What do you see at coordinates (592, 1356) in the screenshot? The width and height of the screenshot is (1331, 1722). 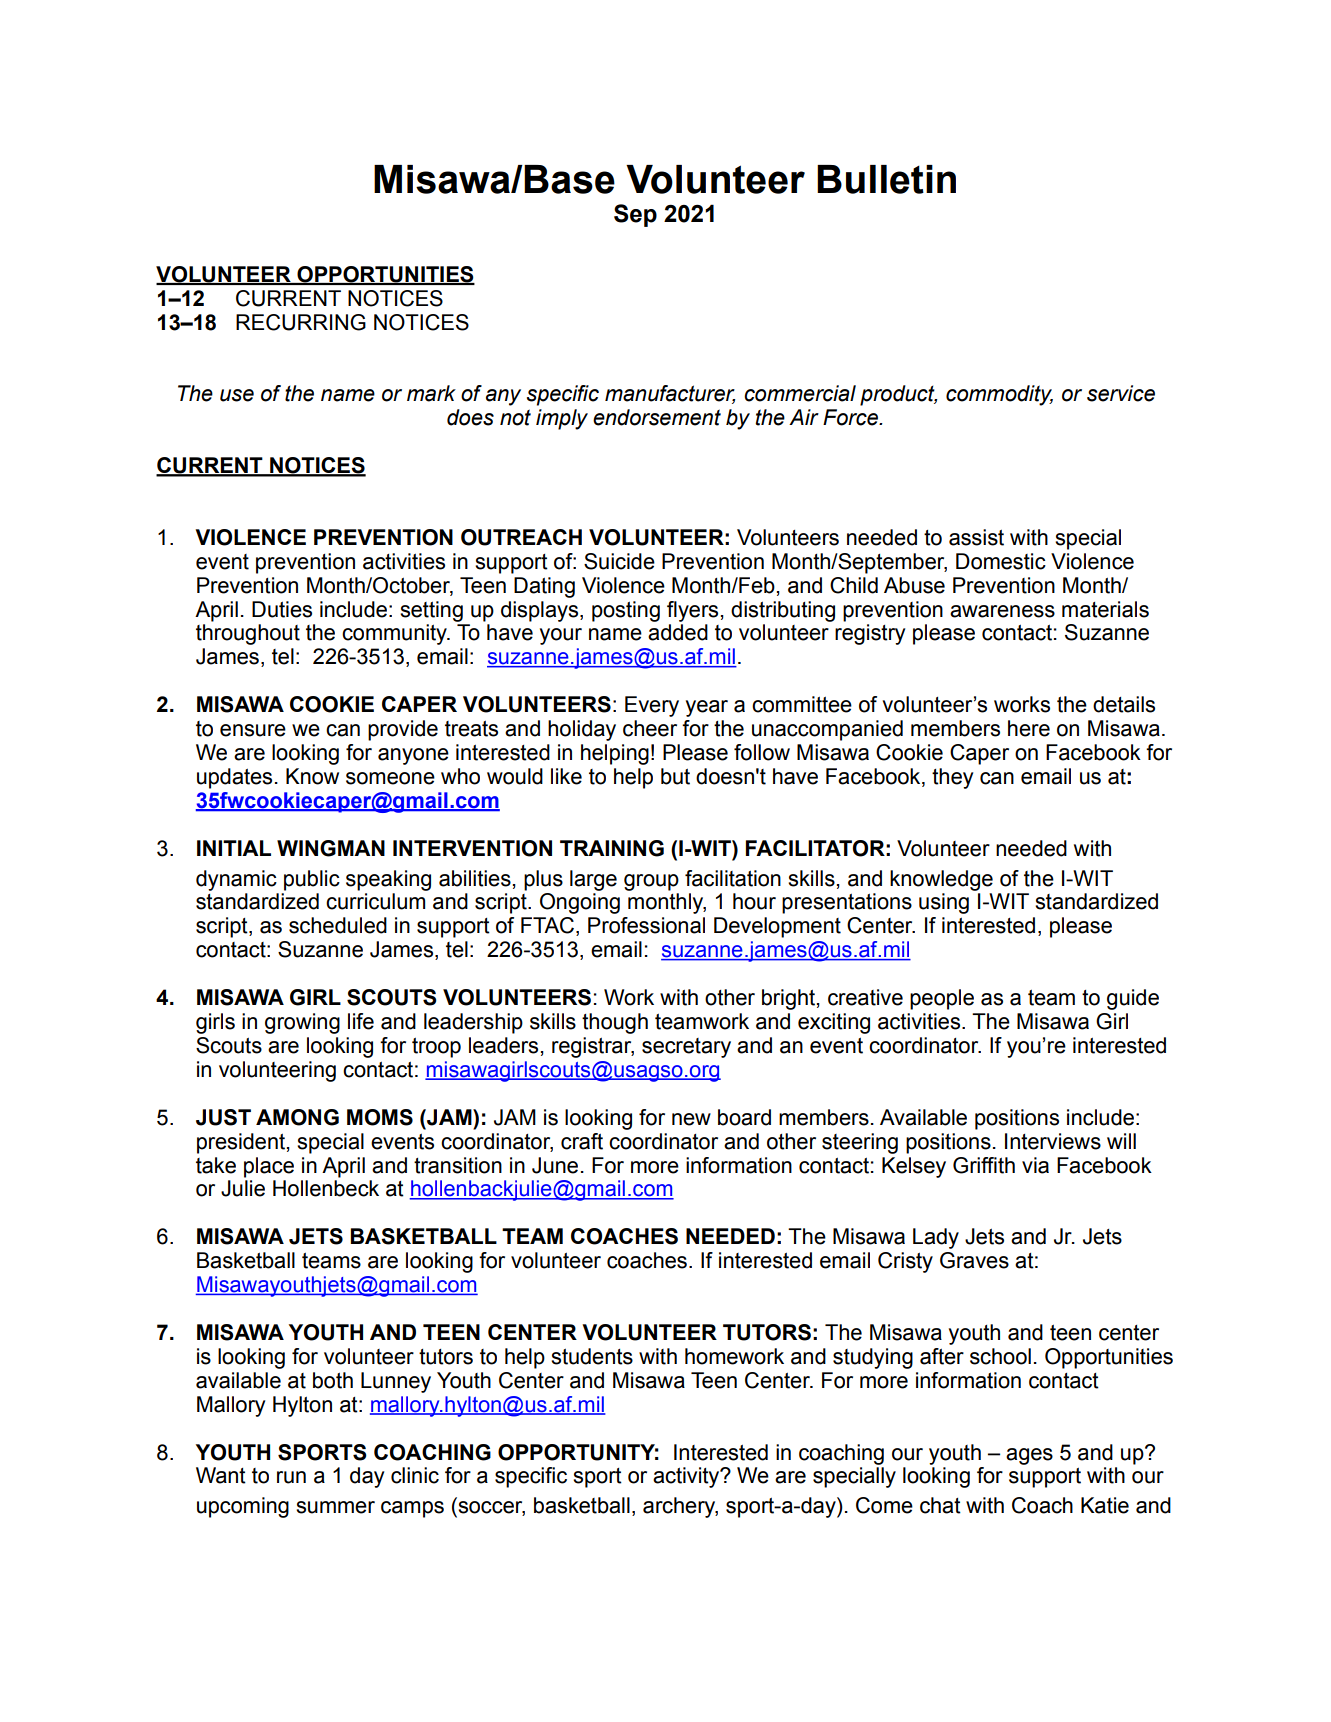 I see `students` at bounding box center [592, 1356].
